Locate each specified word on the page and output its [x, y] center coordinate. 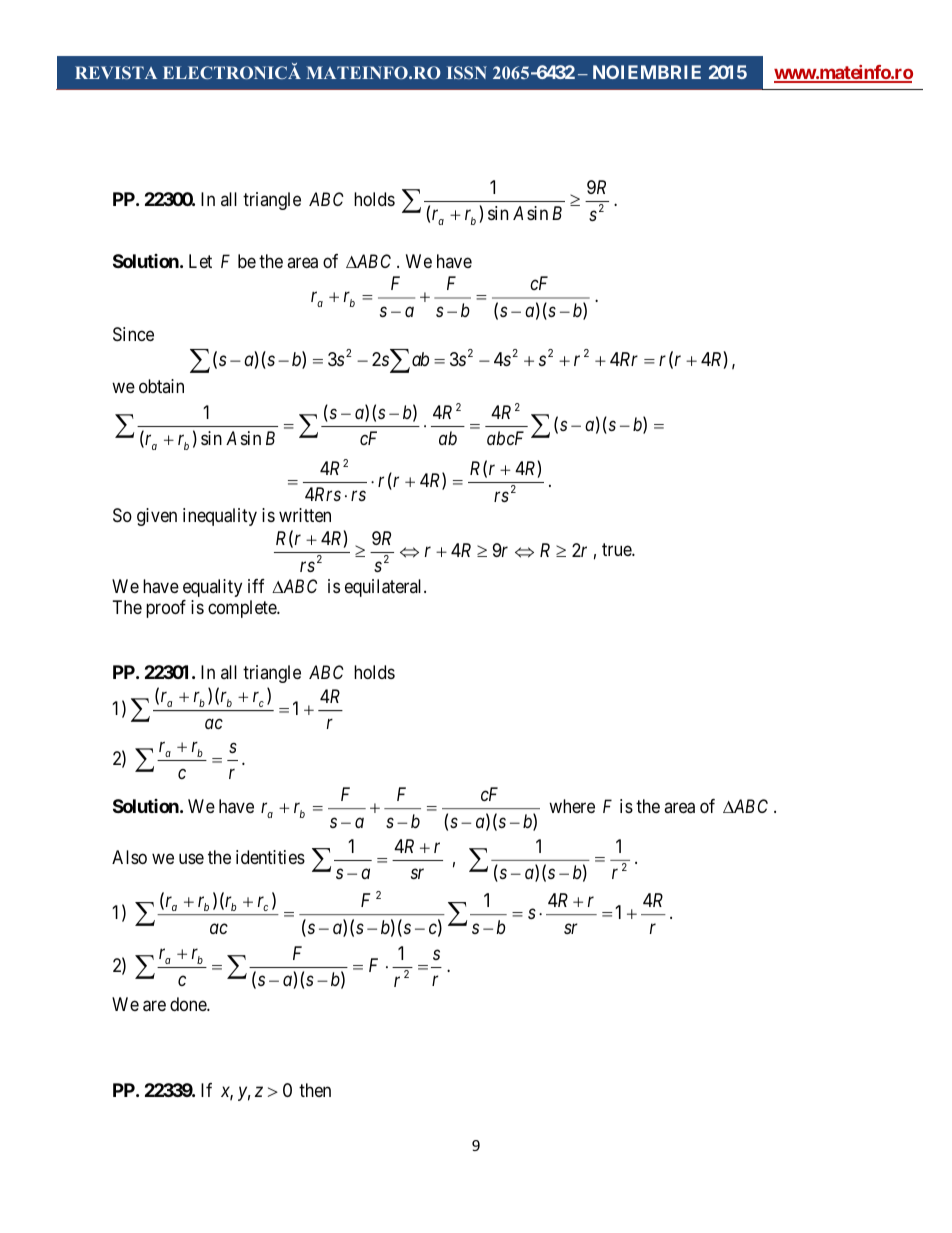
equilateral [385, 588]
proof [166, 609]
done [189, 1004]
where [572, 806]
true [617, 550]
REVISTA [116, 72]
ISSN [467, 72]
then [315, 1090]
